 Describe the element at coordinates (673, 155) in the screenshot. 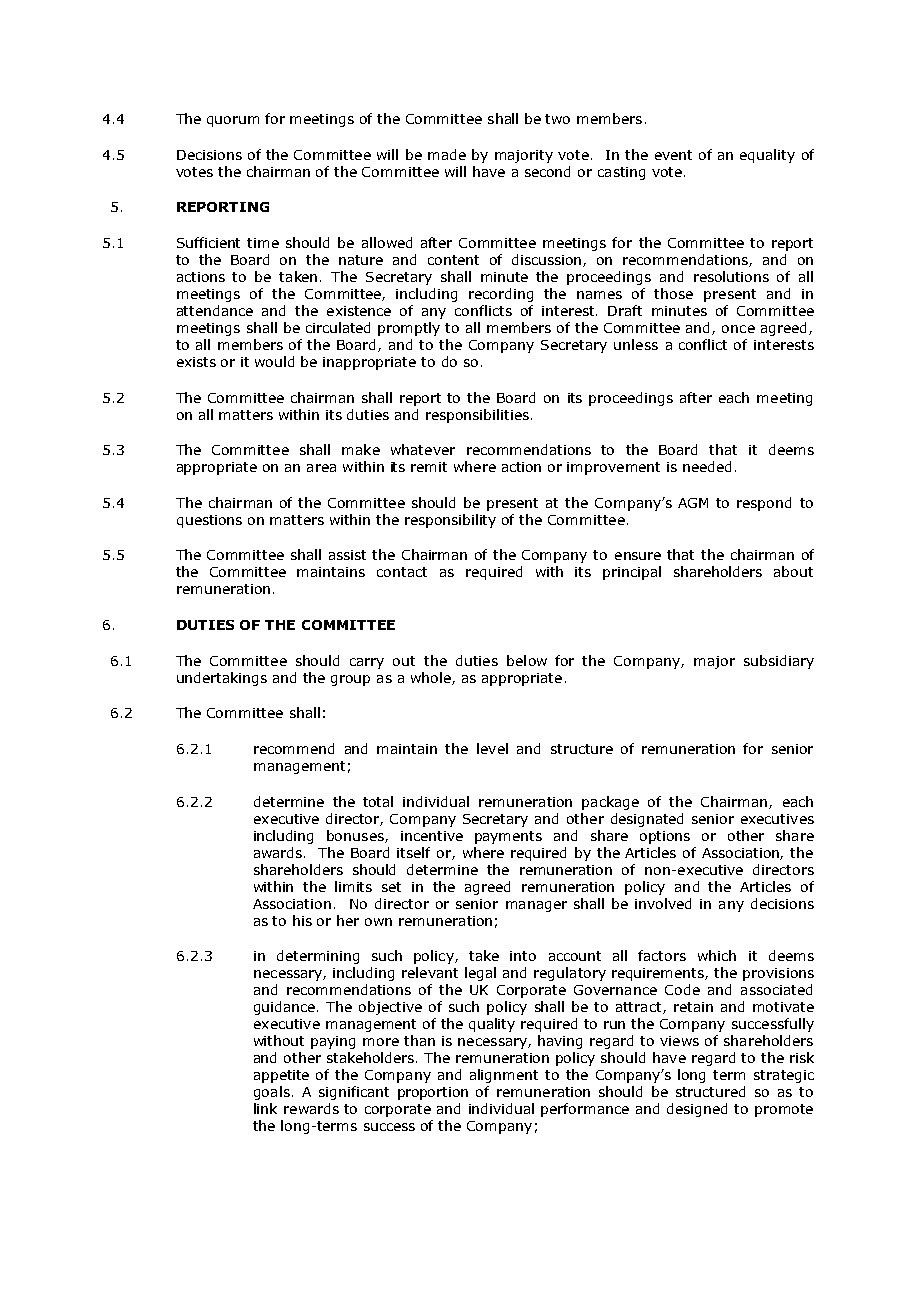

I see `event` at that location.
